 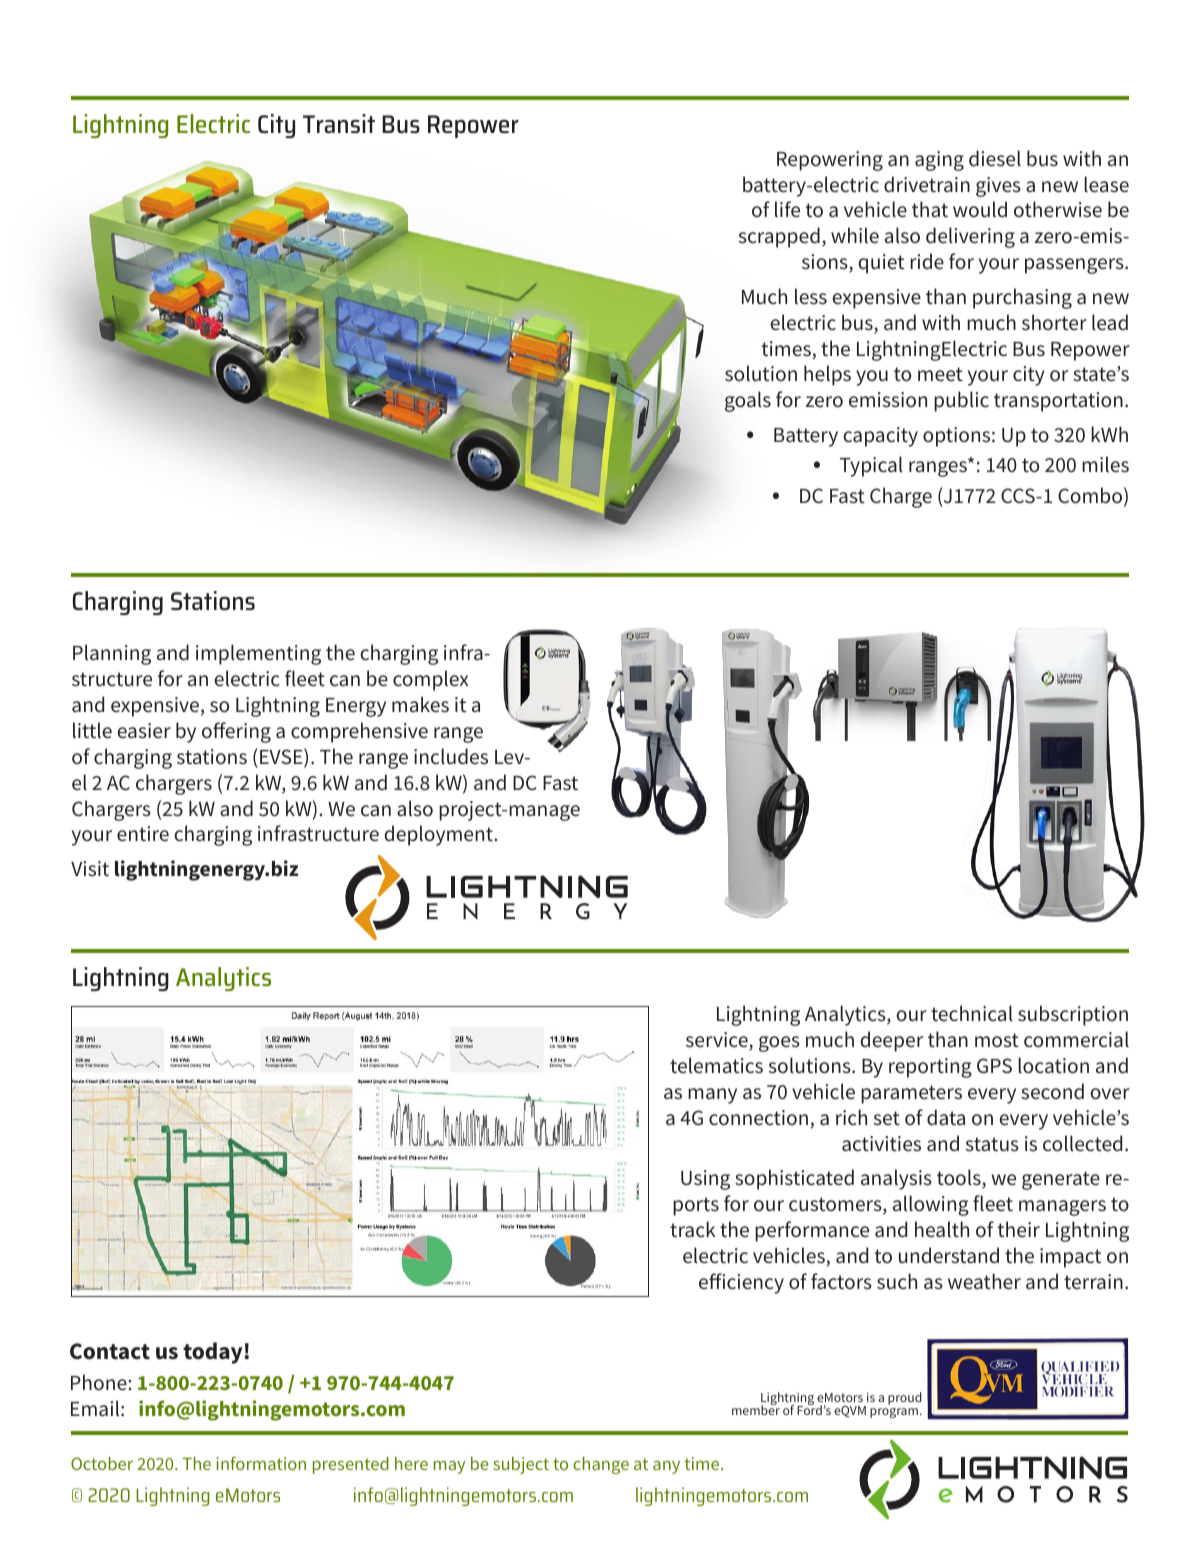 What do you see at coordinates (748, 401) in the screenshot?
I see `goals` at bounding box center [748, 401].
